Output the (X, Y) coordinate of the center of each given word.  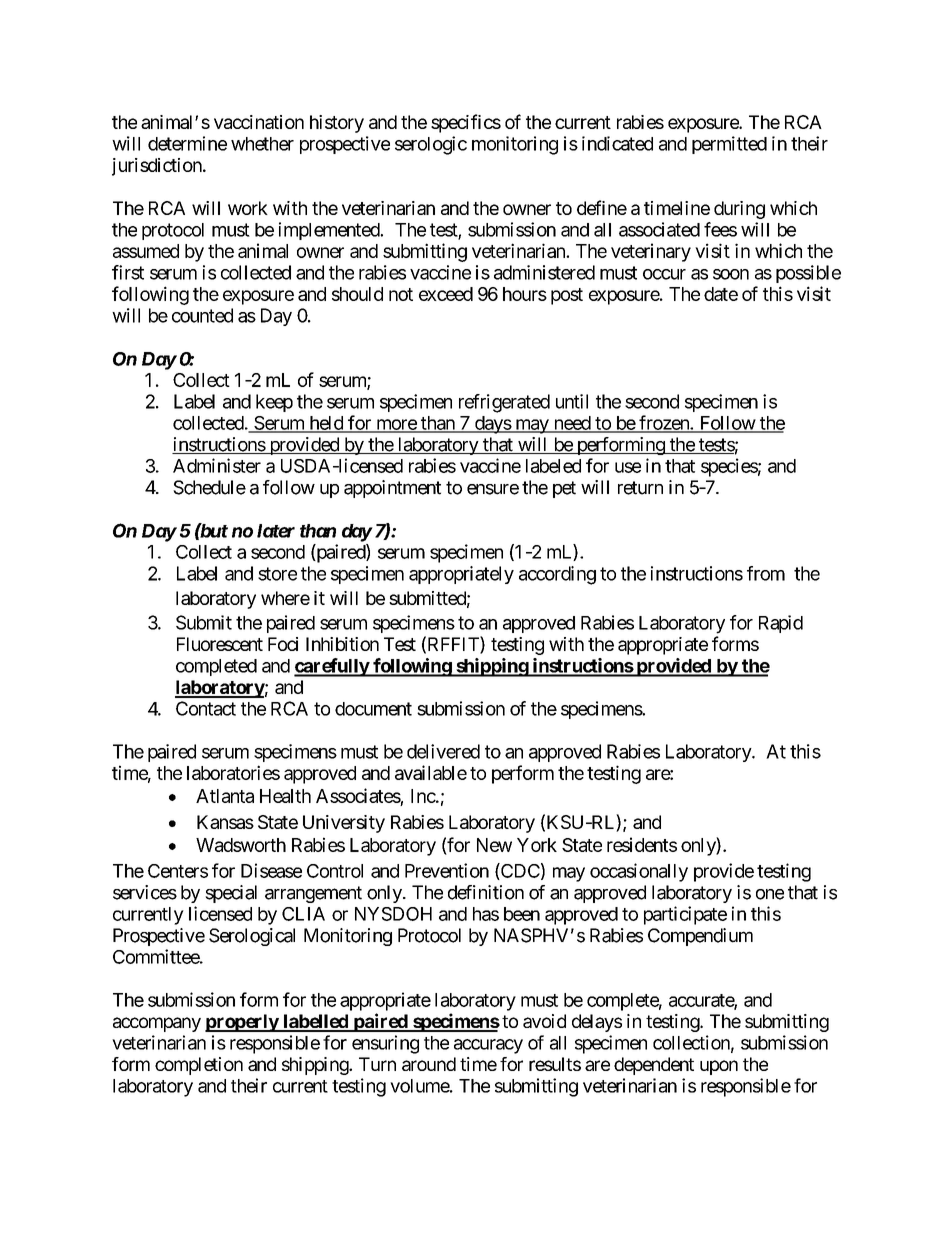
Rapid (781, 624)
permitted (729, 145)
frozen (664, 423)
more (396, 425)
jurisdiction (157, 167)
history (337, 124)
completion (199, 1066)
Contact (206, 708)
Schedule (209, 487)
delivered (443, 751)
